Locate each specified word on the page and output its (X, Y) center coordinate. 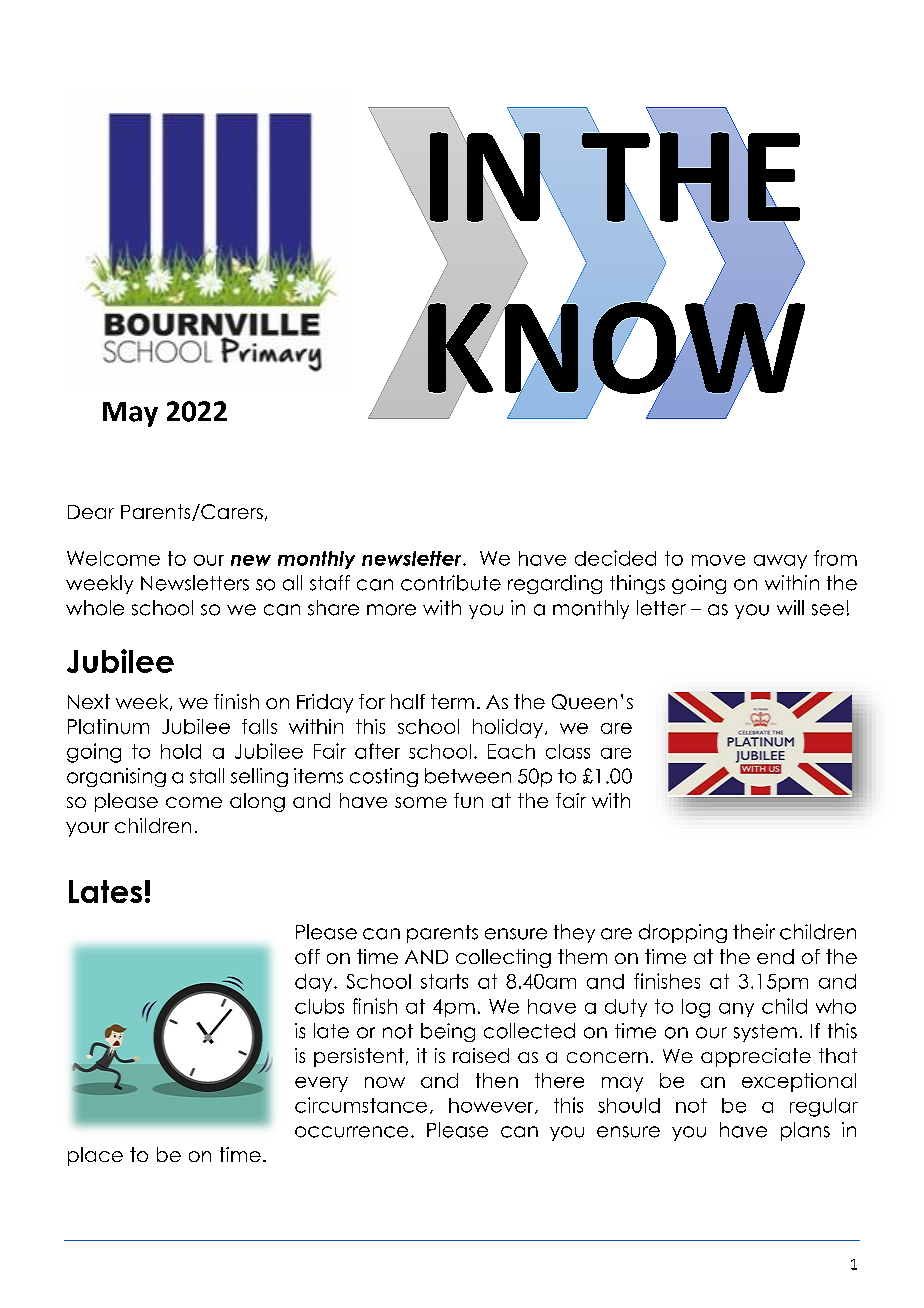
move (718, 560)
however (492, 1106)
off (307, 956)
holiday (508, 728)
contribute (451, 583)
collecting (503, 958)
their (754, 932)
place (95, 1156)
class (568, 751)
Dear (91, 512)
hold (181, 751)
